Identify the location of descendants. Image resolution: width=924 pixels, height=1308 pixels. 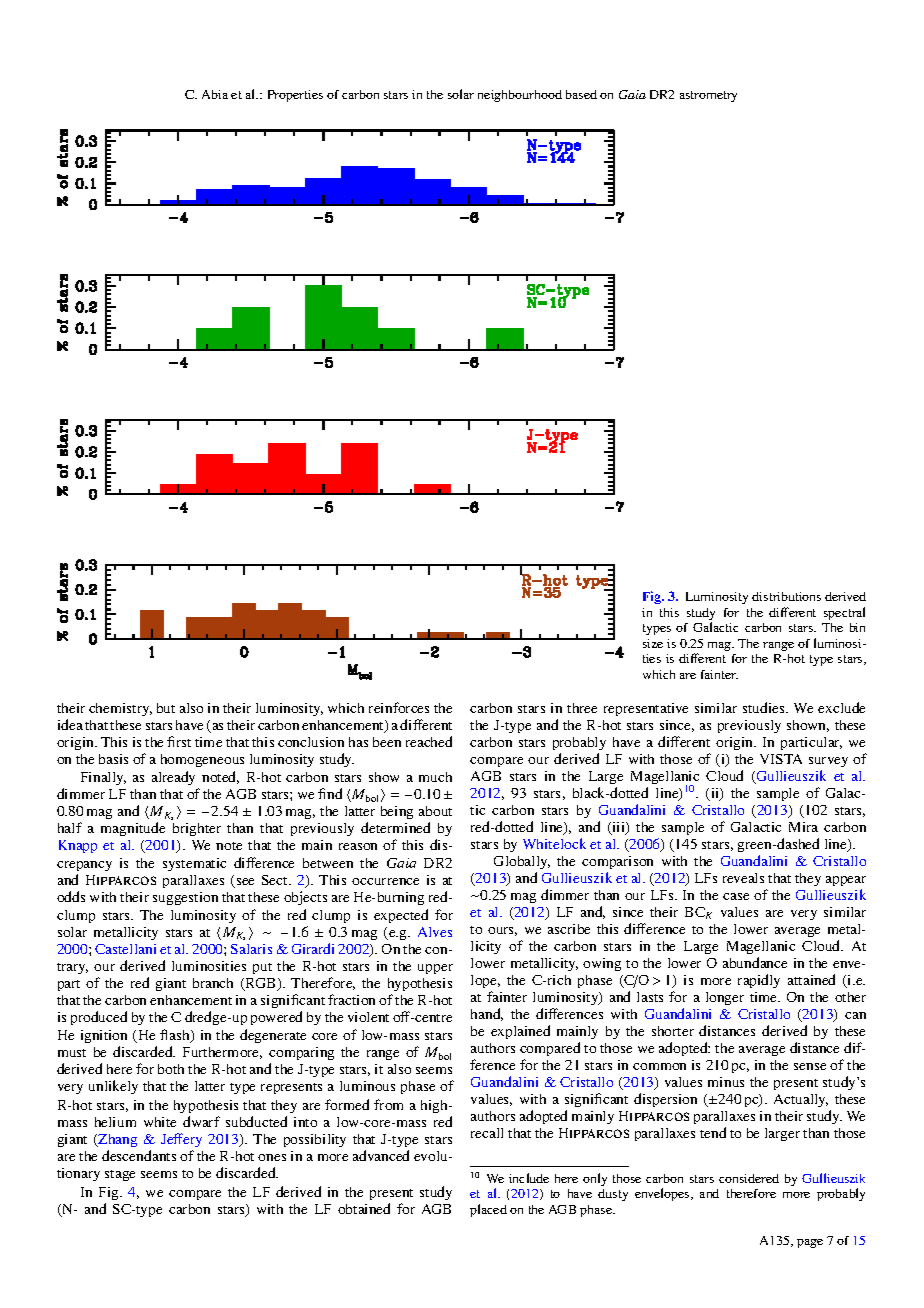
(139, 1155).
